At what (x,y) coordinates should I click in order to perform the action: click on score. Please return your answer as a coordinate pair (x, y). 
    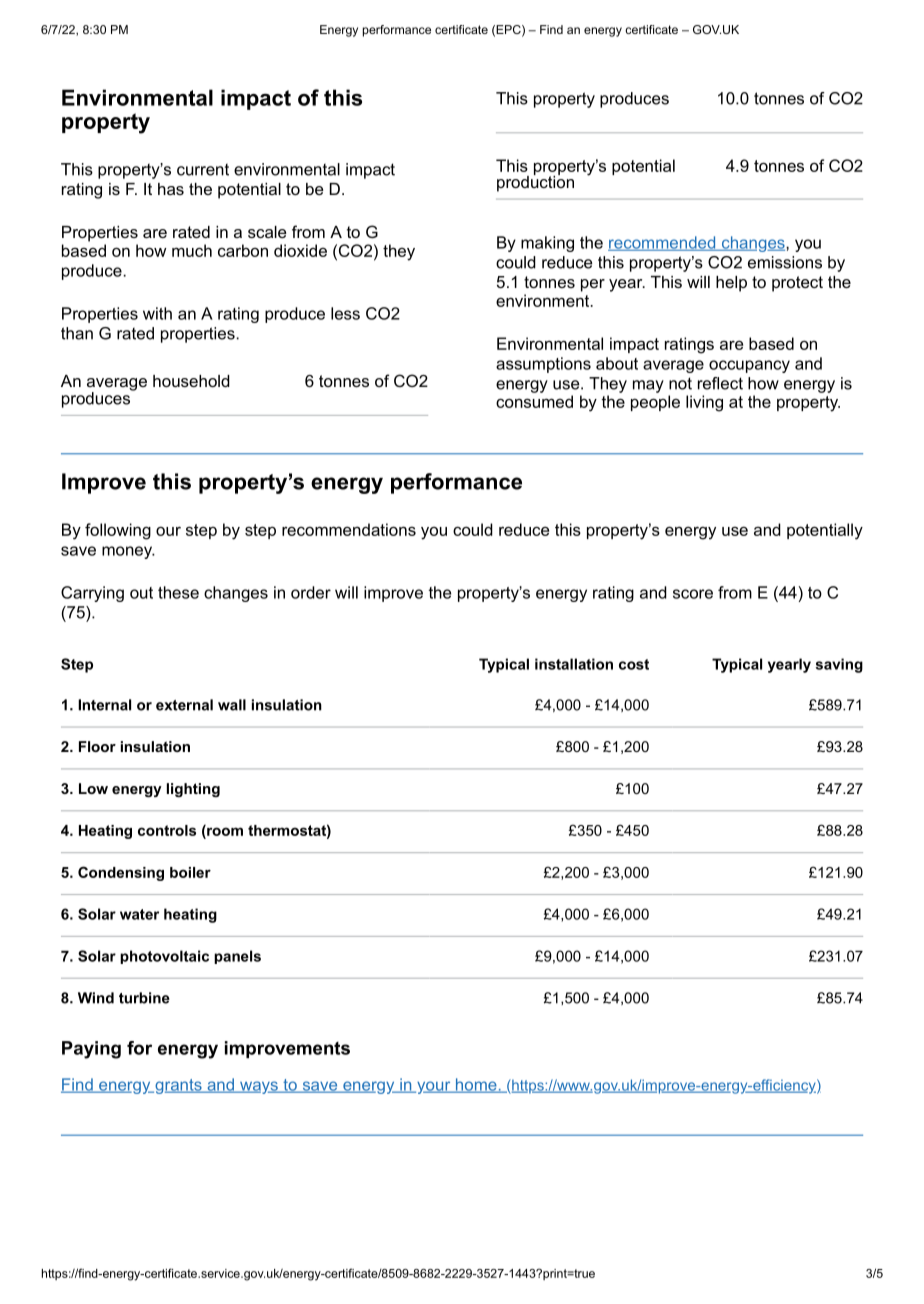
    Looking at the image, I should click on (693, 594).
